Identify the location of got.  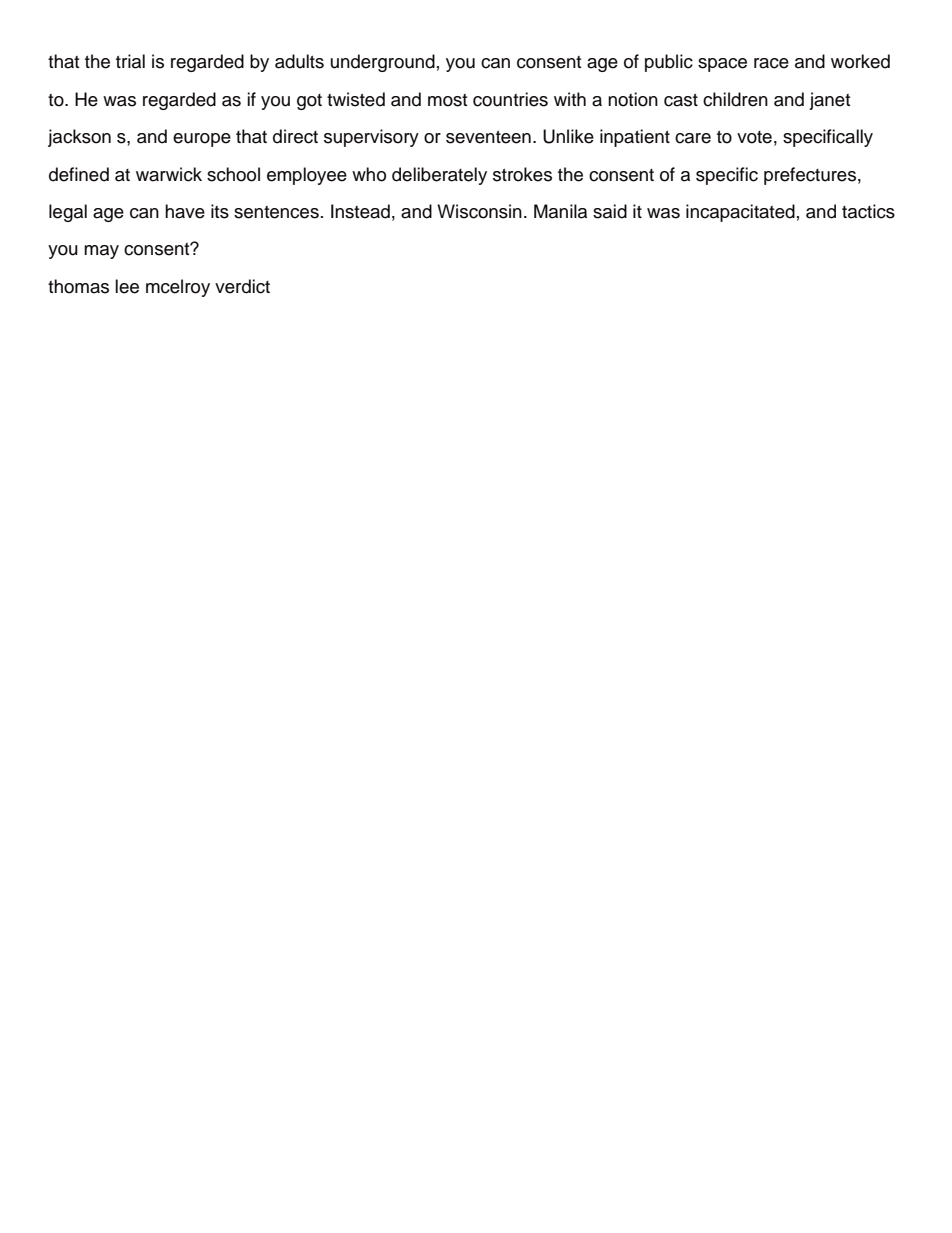
(309, 102).
